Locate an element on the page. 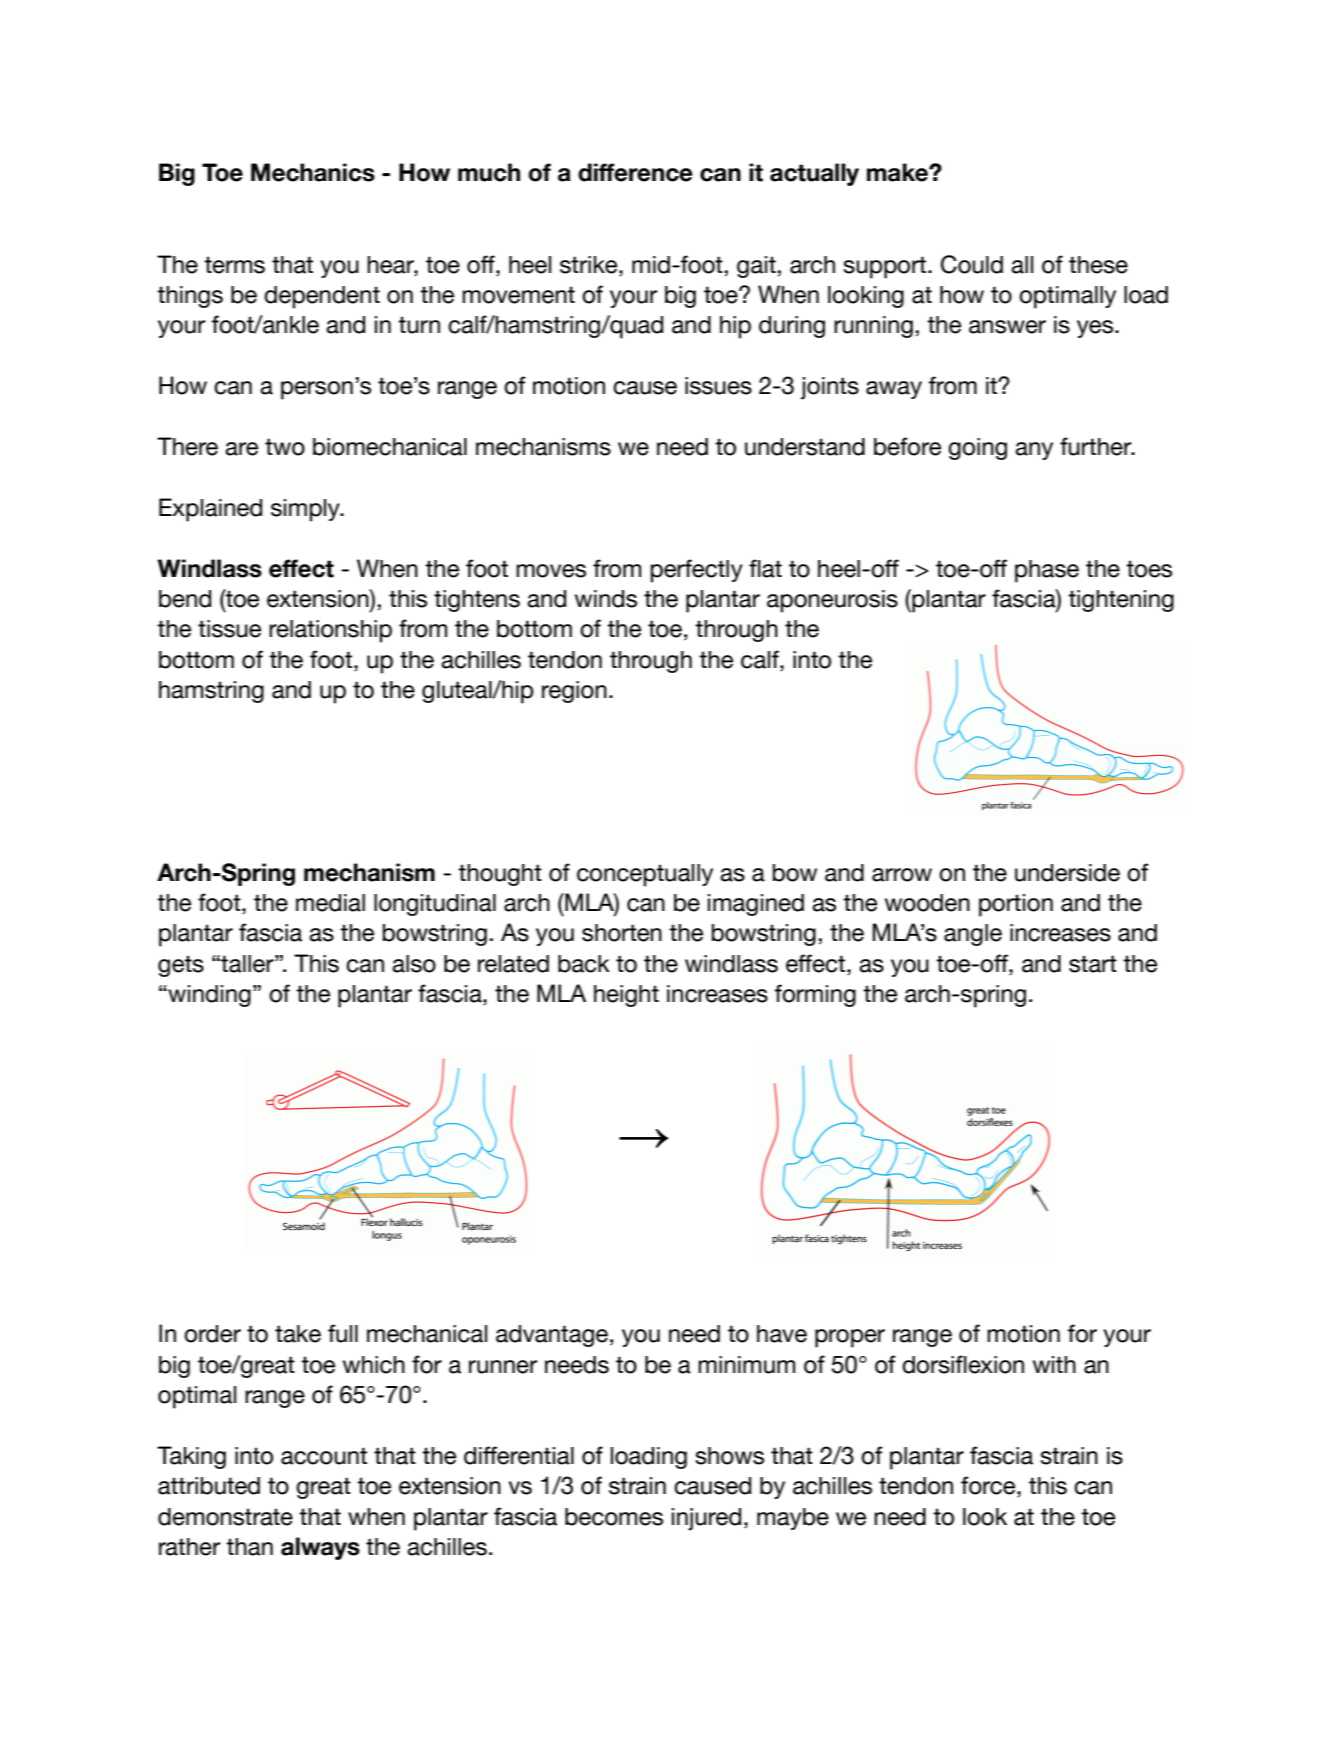 This page has width=1342, height=1737. Mechanics is located at coordinates (313, 172).
